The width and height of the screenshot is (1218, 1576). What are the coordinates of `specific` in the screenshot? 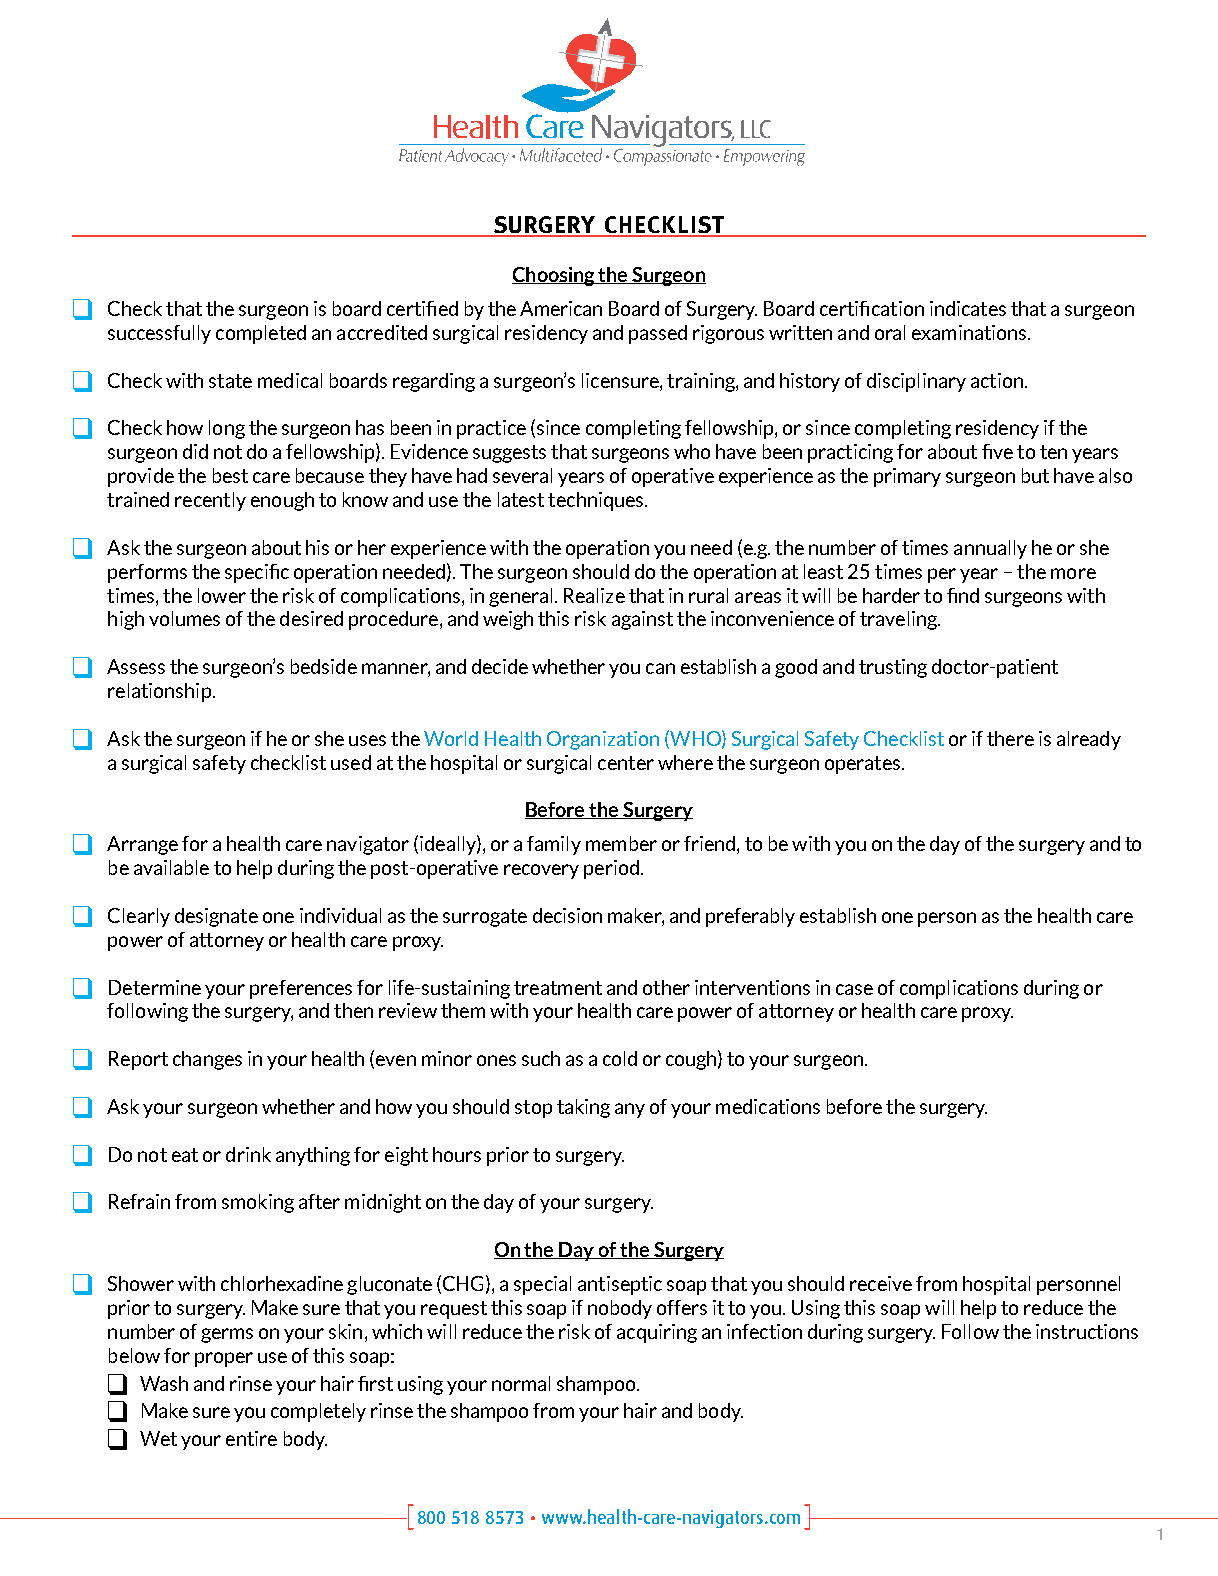 It's located at (257, 573).
